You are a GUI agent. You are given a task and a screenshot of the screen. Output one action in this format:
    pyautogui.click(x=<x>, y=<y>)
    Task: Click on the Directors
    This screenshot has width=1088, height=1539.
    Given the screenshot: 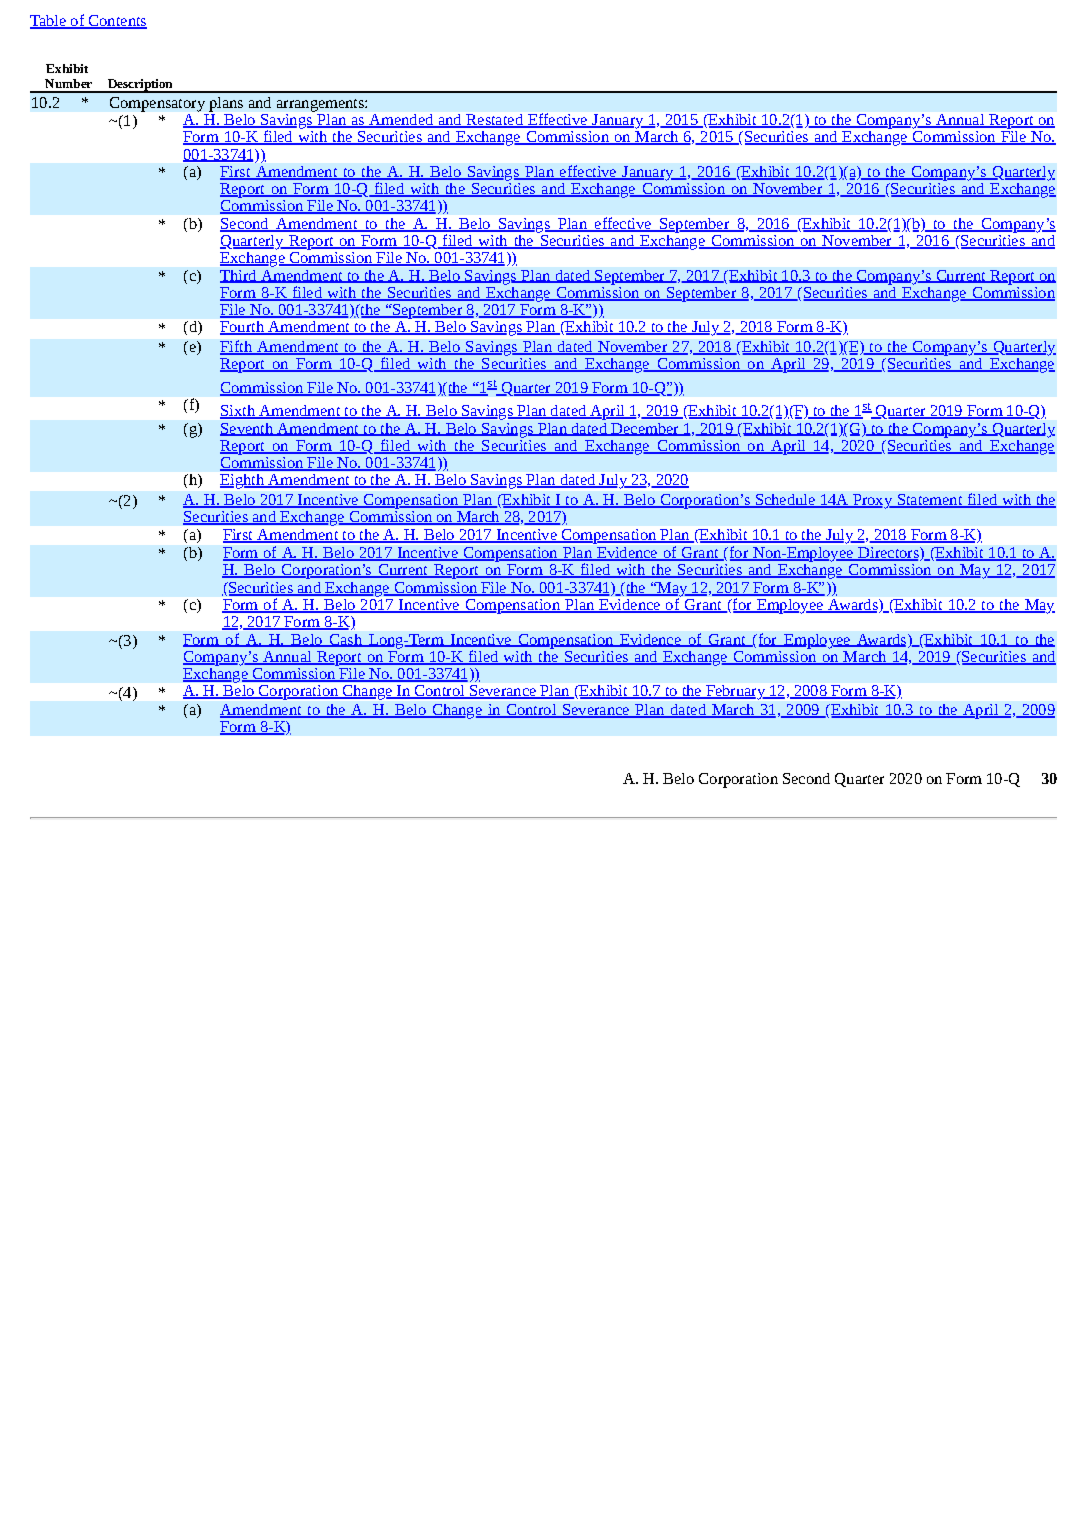 What is the action you would take?
    pyautogui.click(x=888, y=554)
